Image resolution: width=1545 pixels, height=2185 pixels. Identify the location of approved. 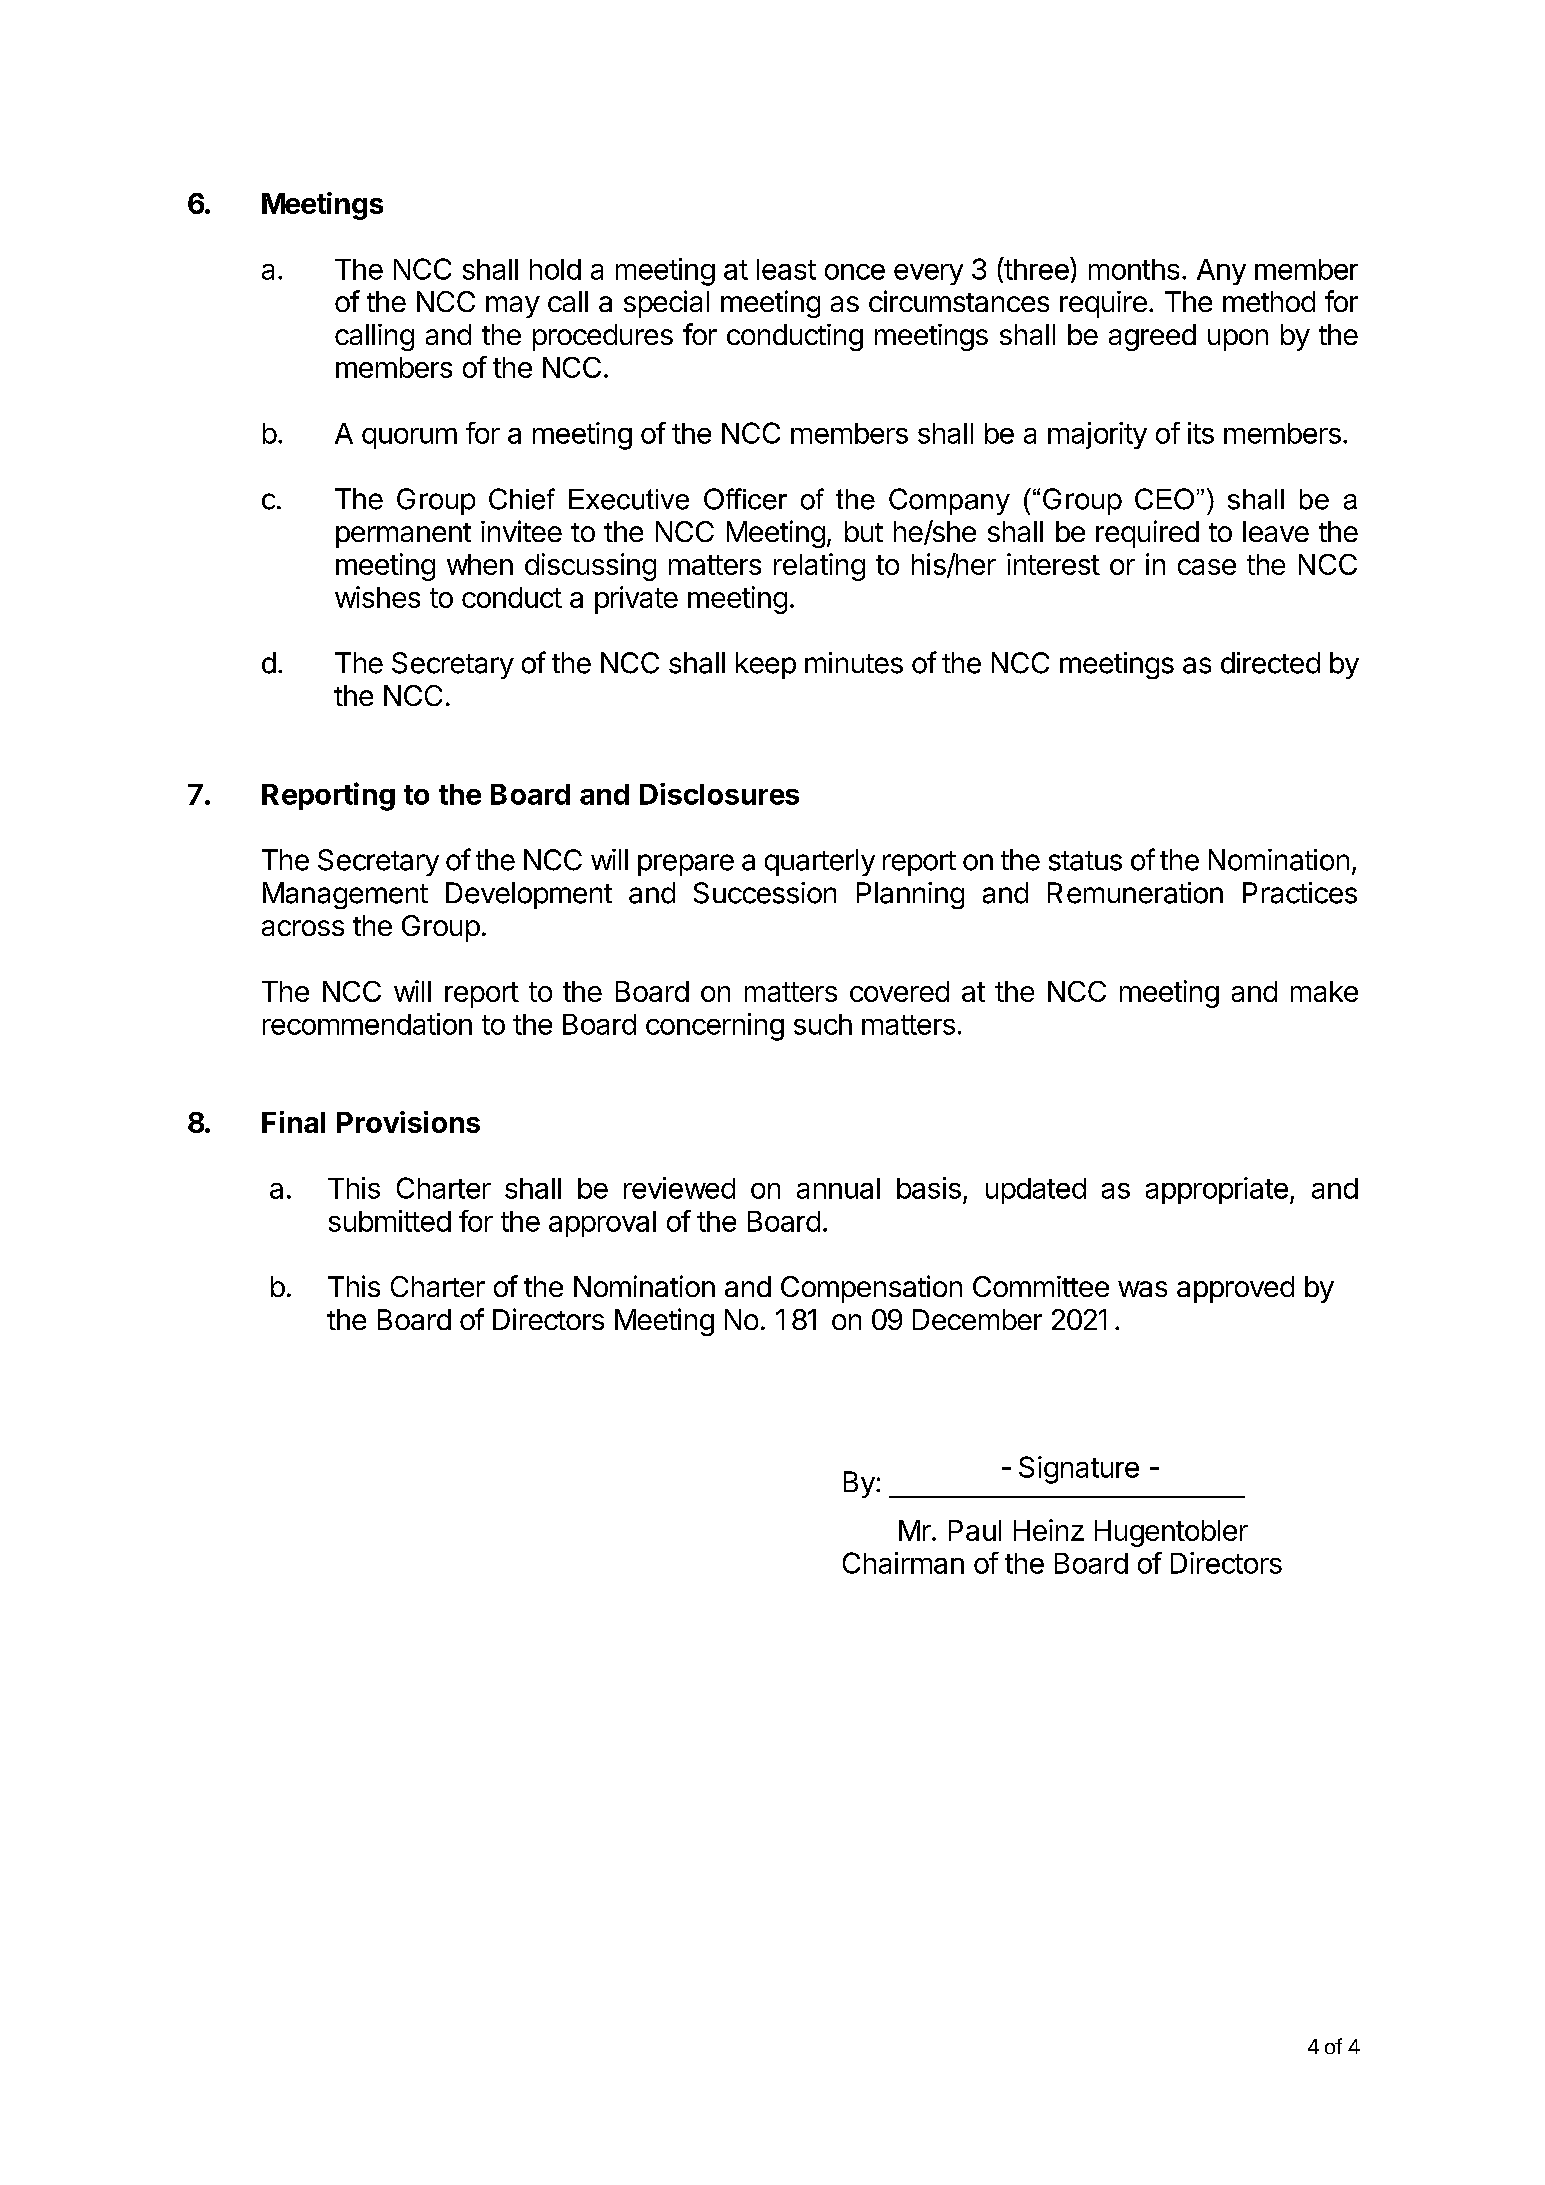
(1235, 1289).
